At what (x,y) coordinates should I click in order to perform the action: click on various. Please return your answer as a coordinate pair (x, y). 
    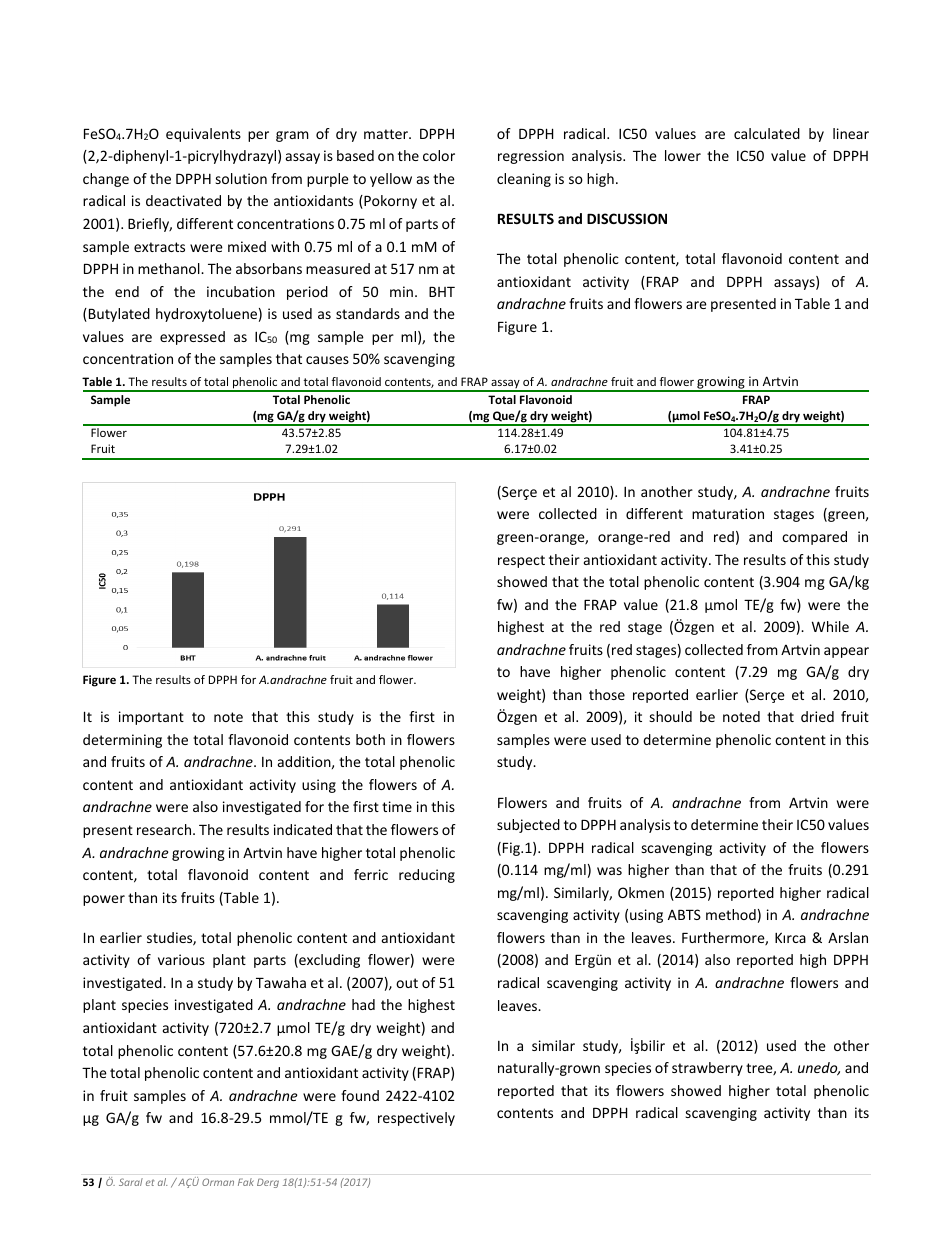
    Looking at the image, I should click on (181, 959).
